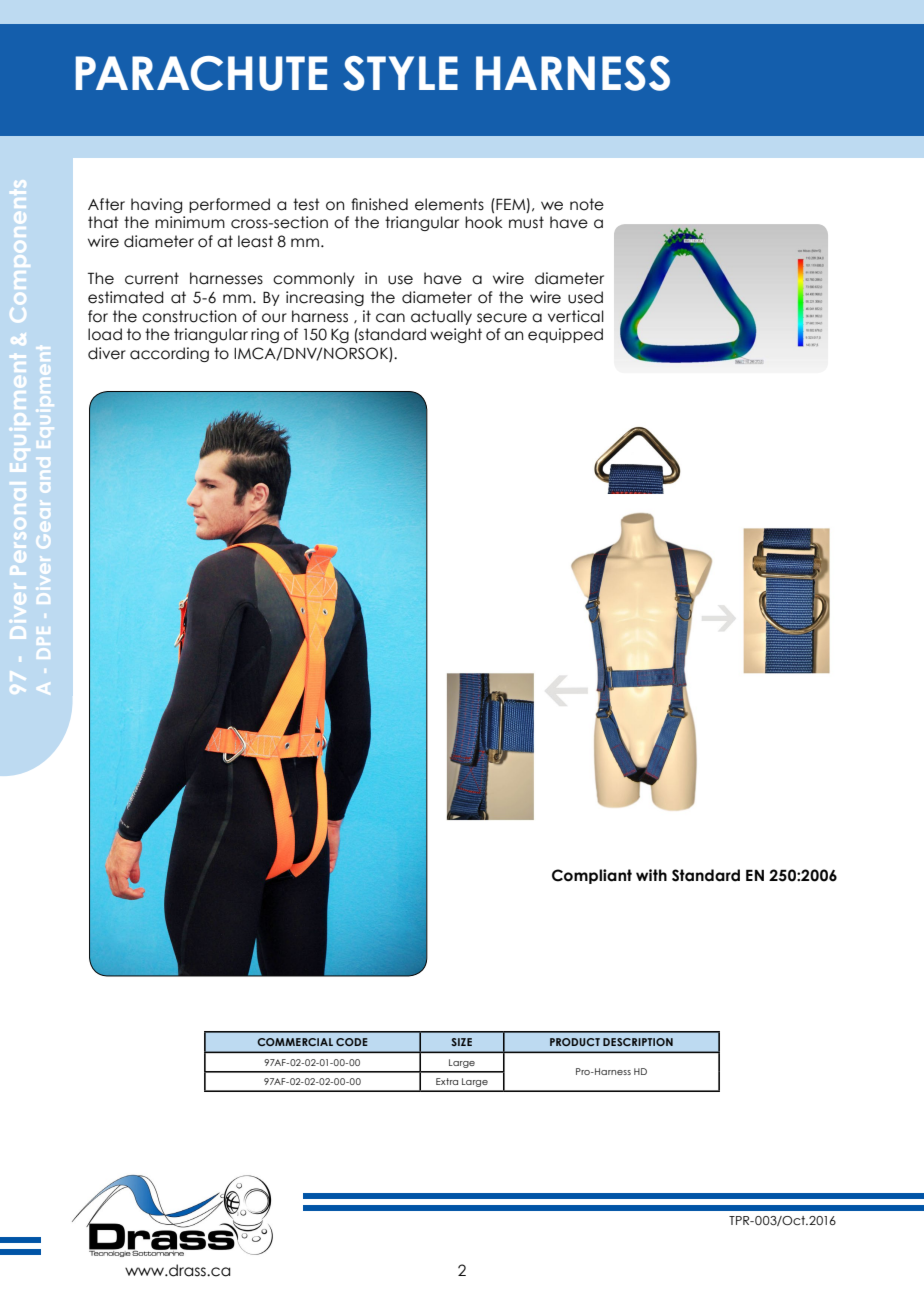 Image resolution: width=924 pixels, height=1308 pixels. I want to click on CODE, so click(352, 1042).
